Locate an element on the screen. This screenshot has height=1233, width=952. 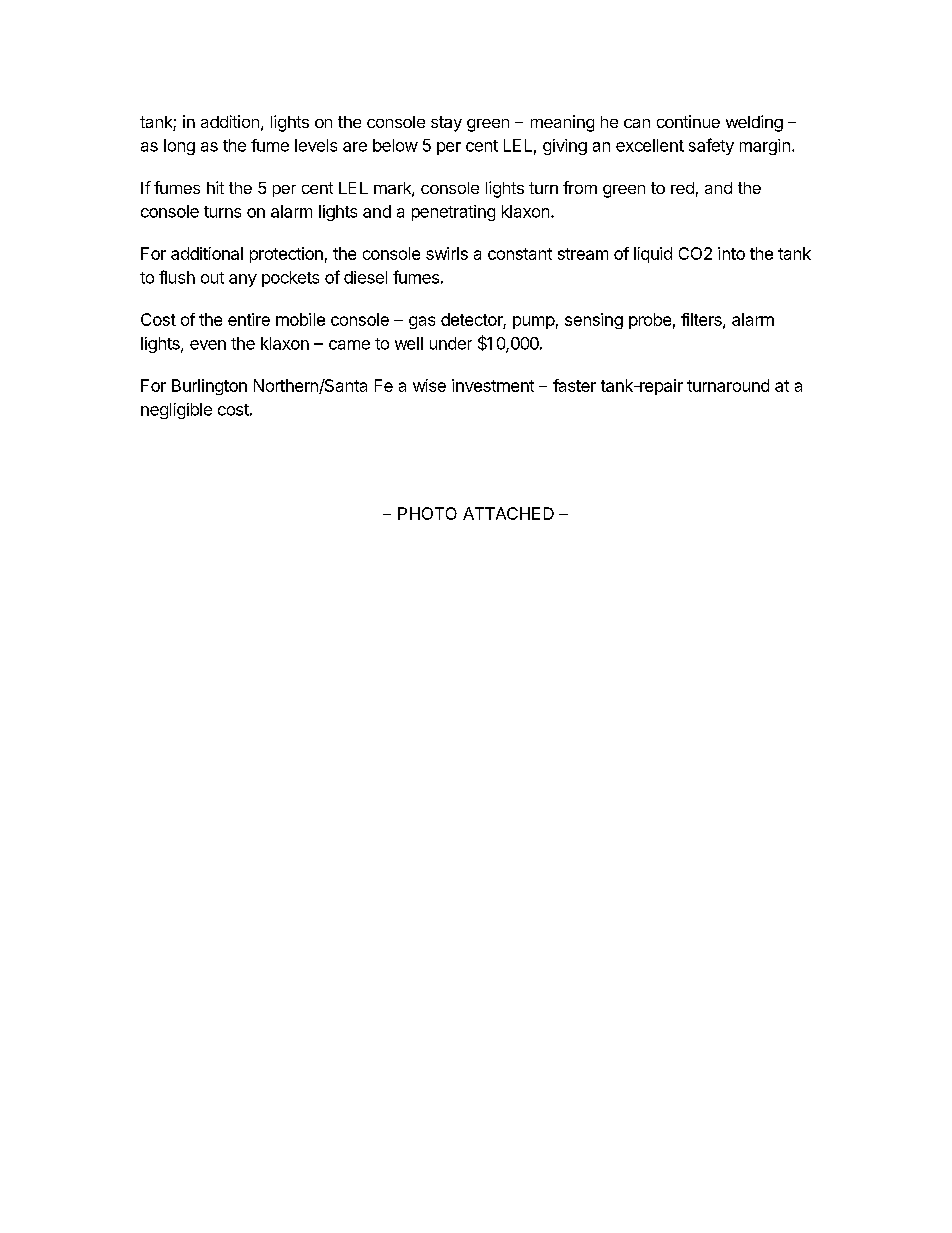
stay is located at coordinates (446, 124).
